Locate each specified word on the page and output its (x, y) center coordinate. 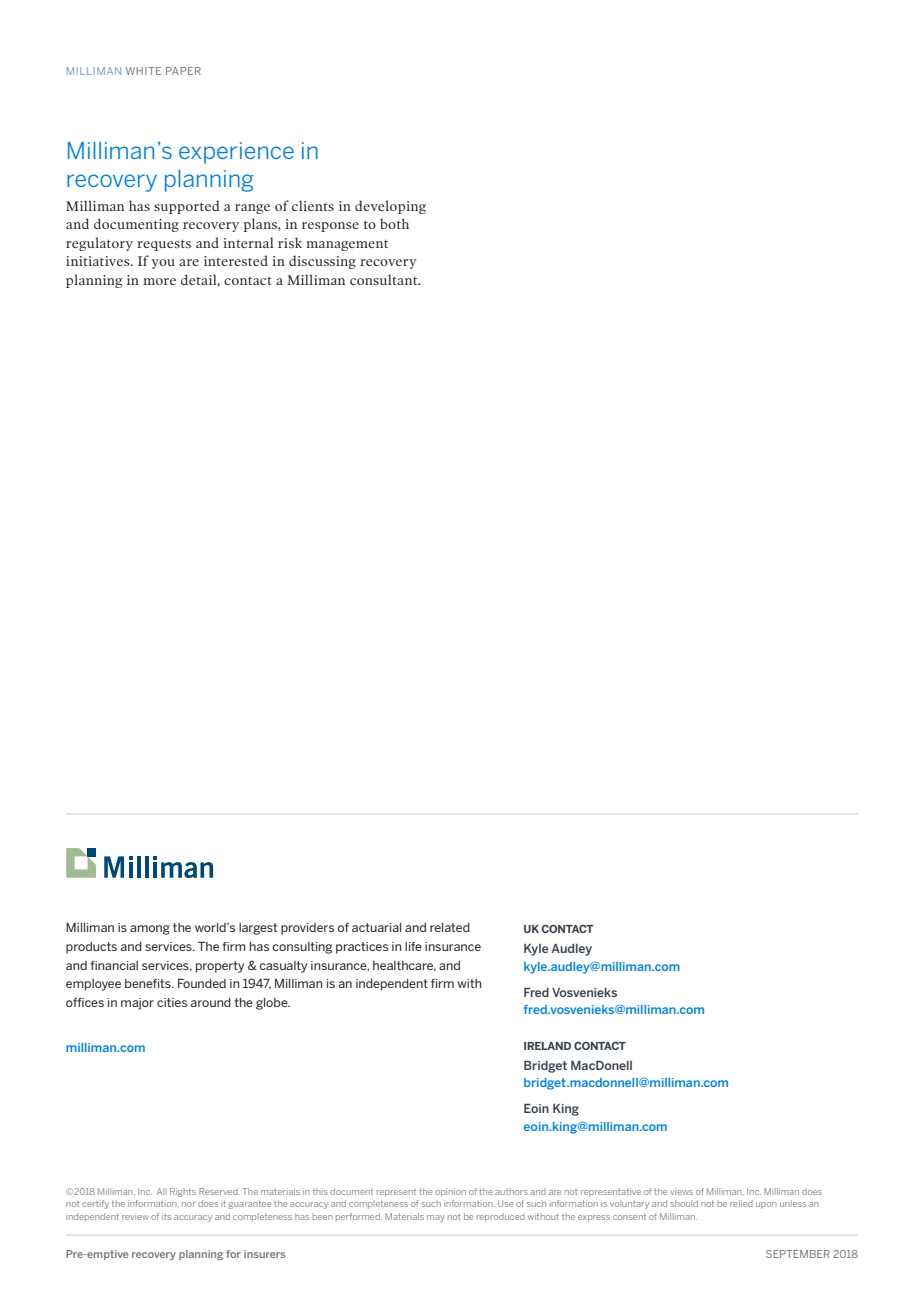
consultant (385, 279)
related (450, 927)
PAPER (183, 71)
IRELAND (547, 1046)
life (413, 946)
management (347, 245)
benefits (149, 983)
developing (390, 207)
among (150, 930)
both (394, 223)
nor (189, 1204)
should (684, 1203)
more (159, 281)
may (436, 1218)
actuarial (376, 927)
